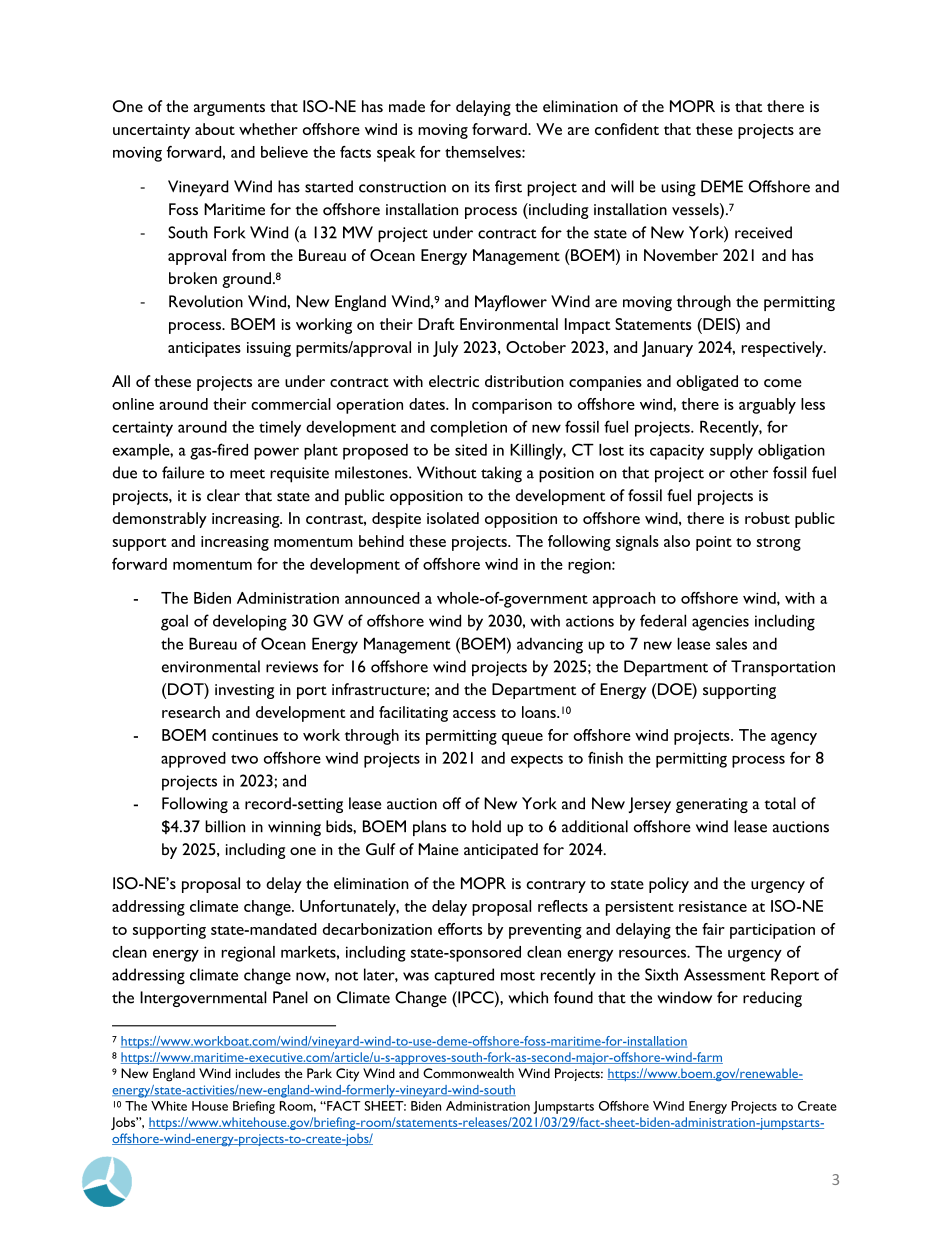 The image size is (952, 1233). What do you see at coordinates (720, 623) in the page?
I see `agencies` at bounding box center [720, 623].
